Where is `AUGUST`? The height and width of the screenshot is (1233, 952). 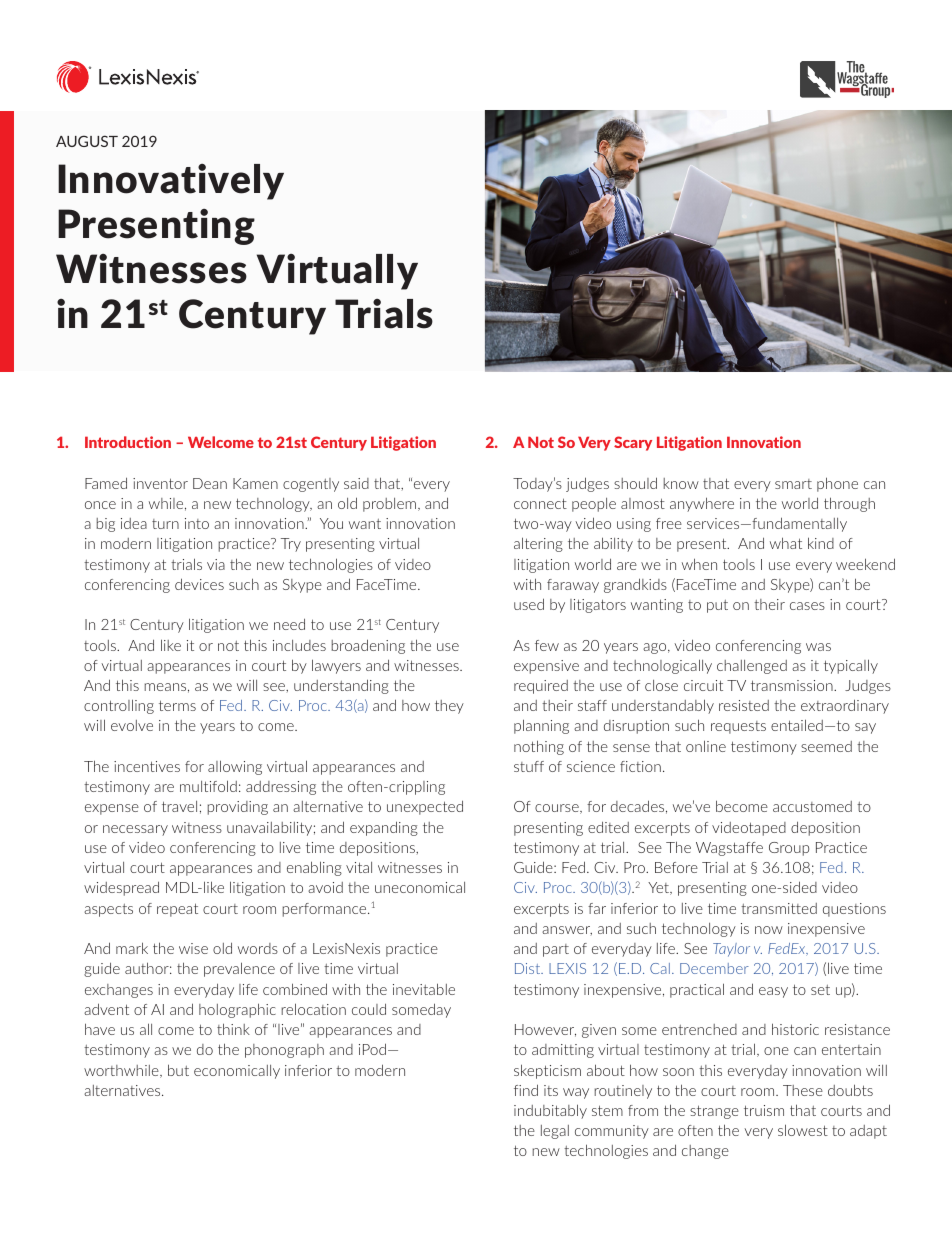 AUGUST is located at coordinates (87, 141).
